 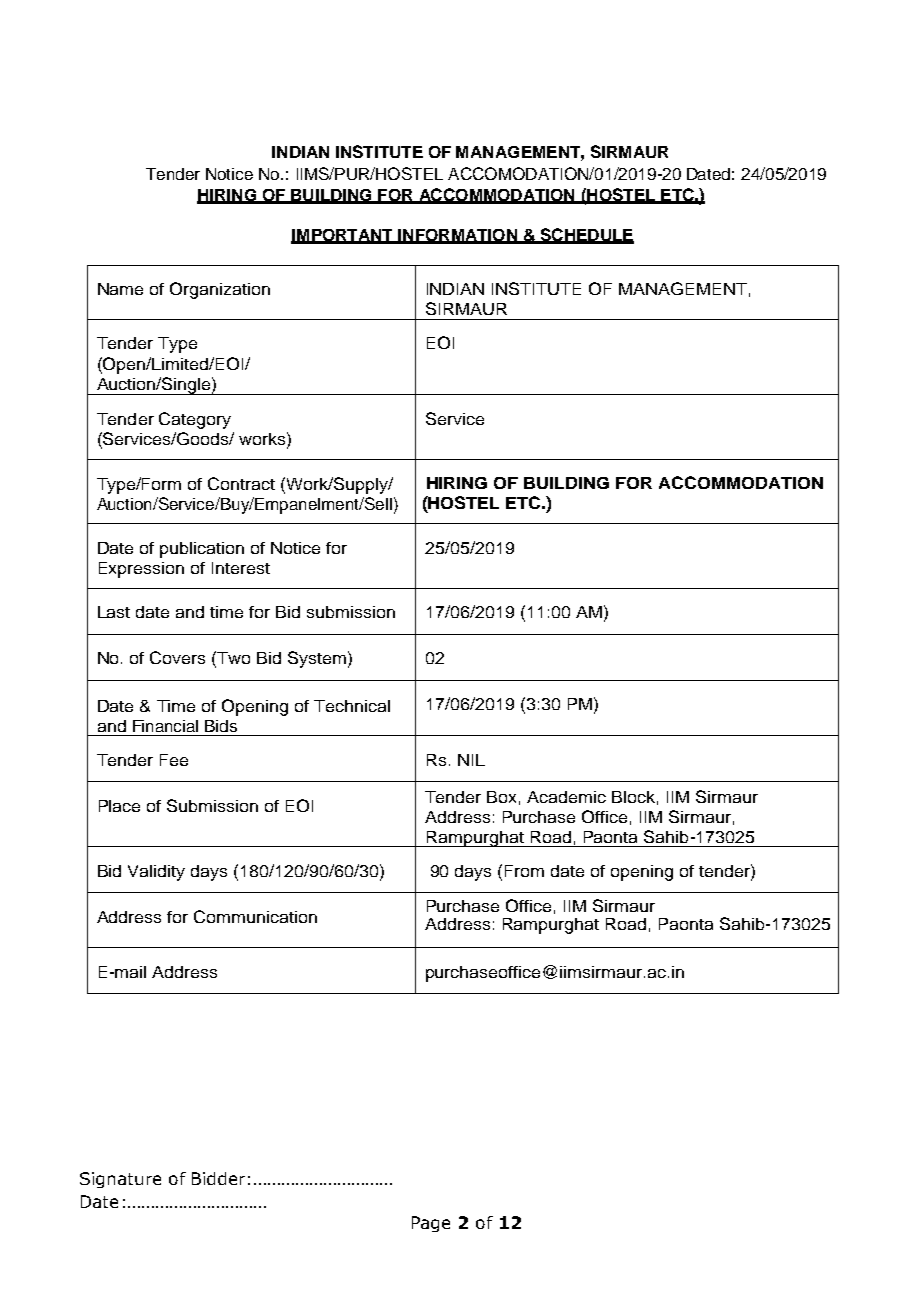 I want to click on Communication, so click(x=255, y=916).
